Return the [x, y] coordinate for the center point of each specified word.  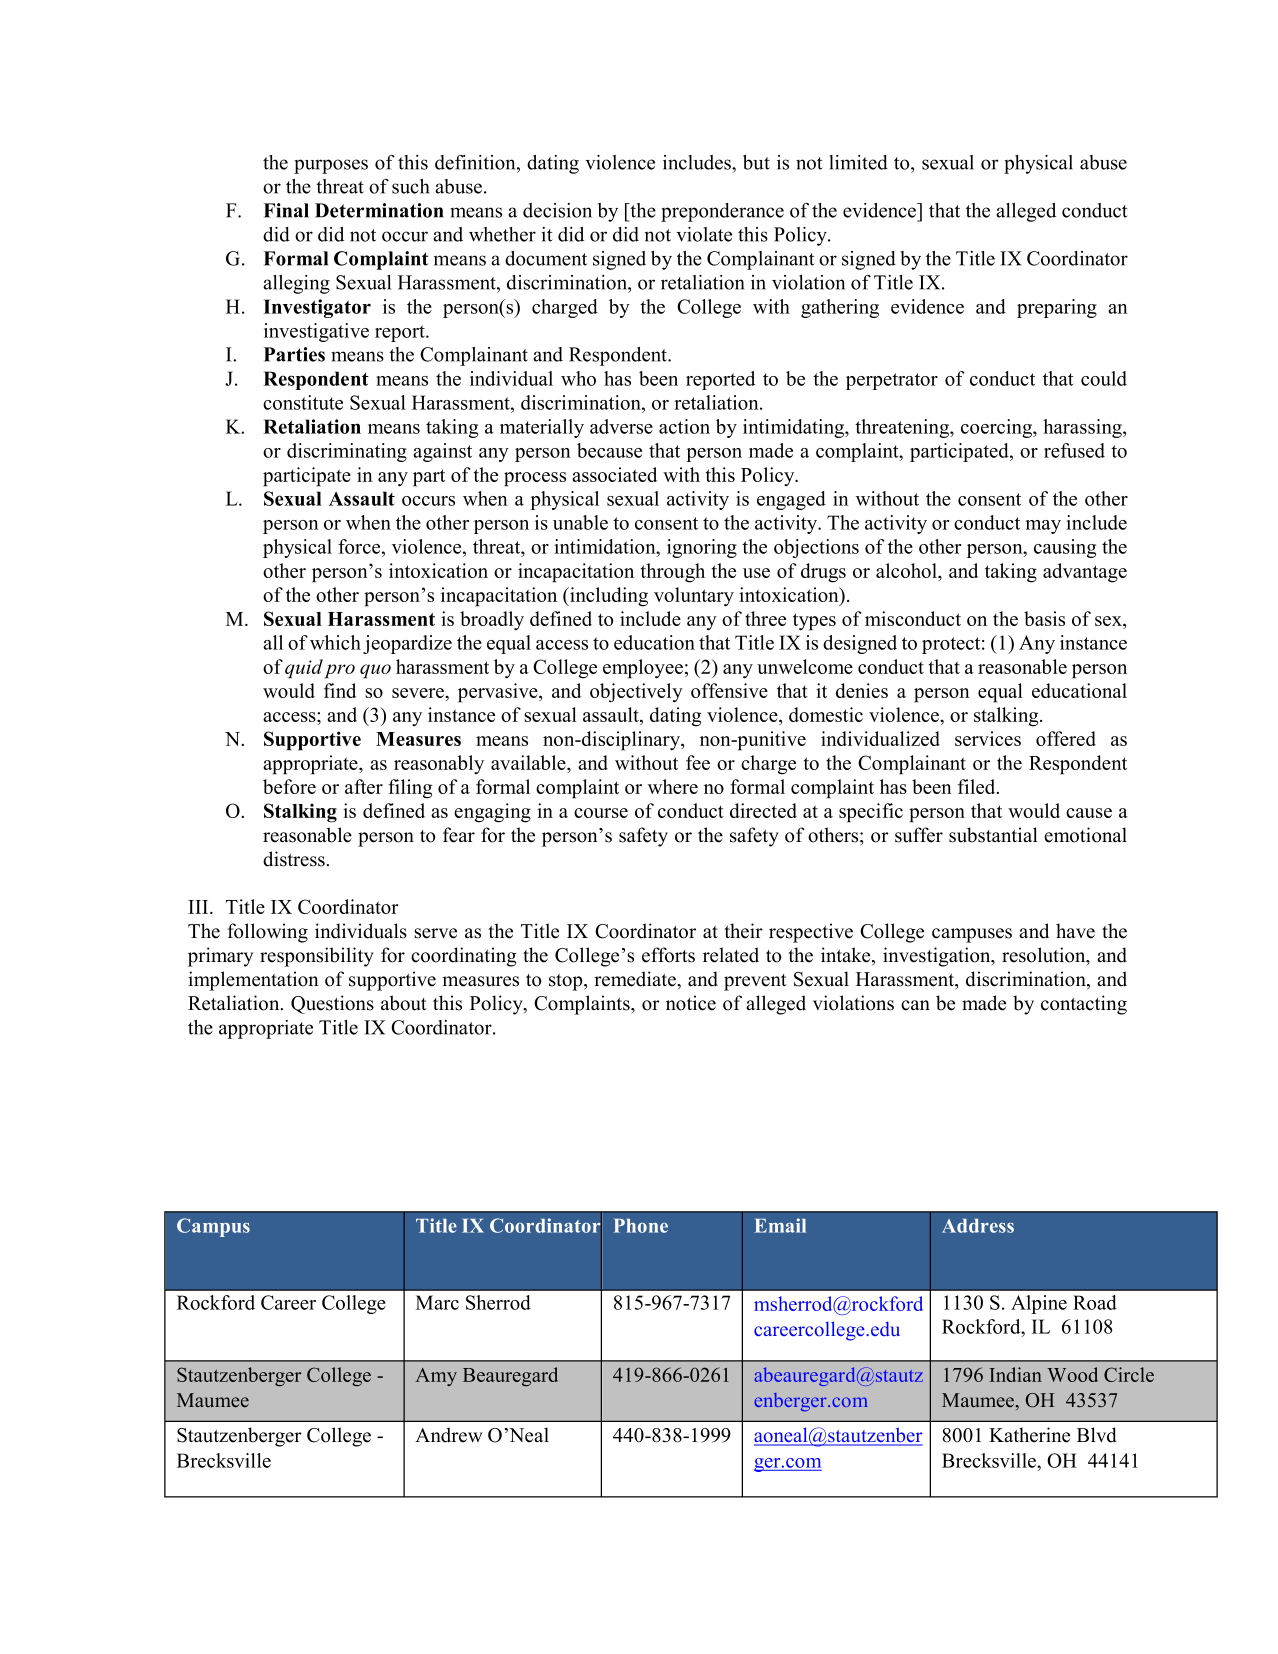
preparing [1057, 308]
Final [286, 210]
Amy [436, 1377]
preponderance [722, 212]
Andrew [448, 1435]
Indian [1015, 1374]
